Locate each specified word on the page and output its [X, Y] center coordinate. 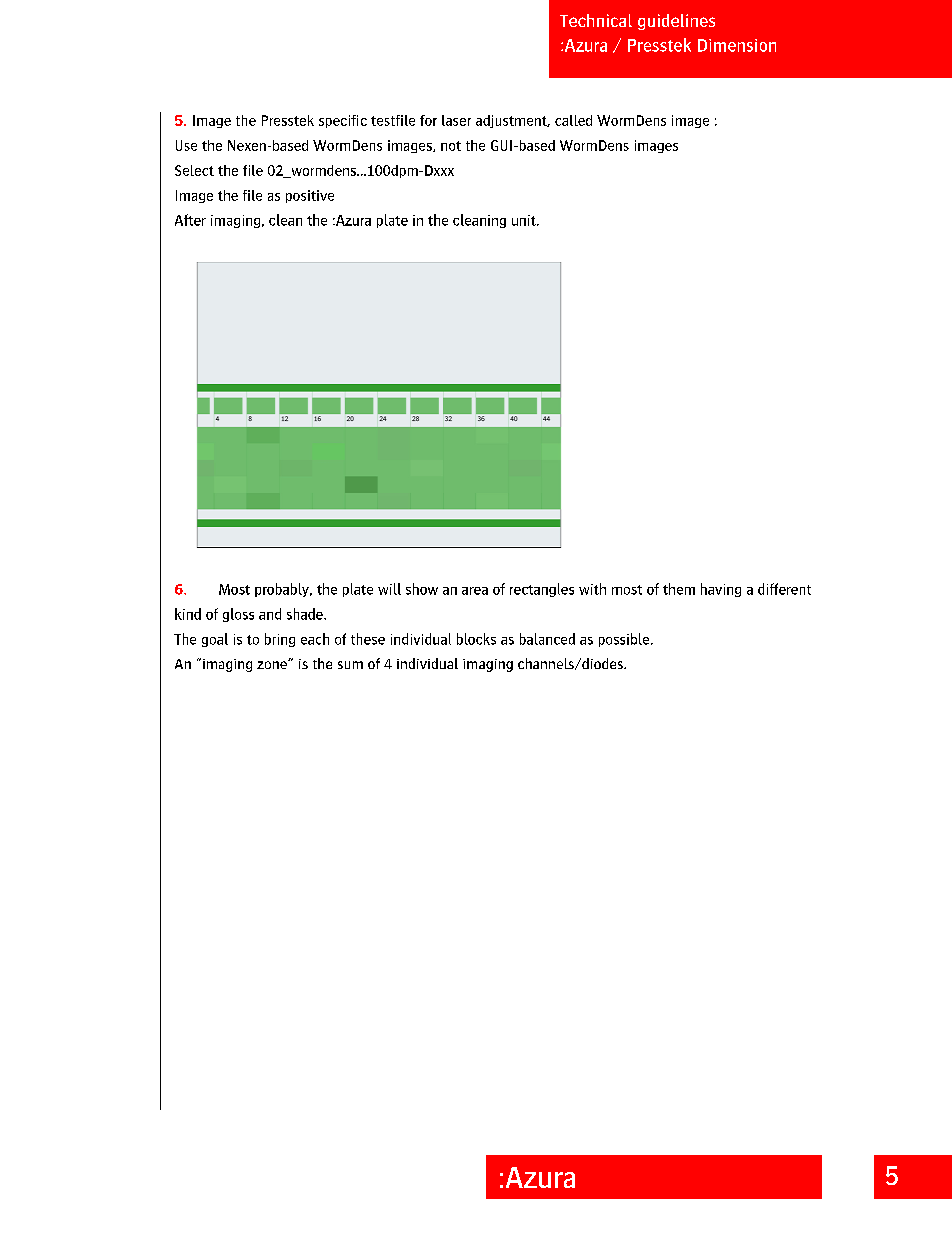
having [721, 590]
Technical [596, 20]
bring [280, 640]
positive [310, 196]
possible [625, 640]
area [475, 591]
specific [343, 121]
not [451, 146]
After [190, 220]
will [389, 589]
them [679, 589]
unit [525, 220]
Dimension [737, 45]
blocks [476, 639]
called [573, 120]
